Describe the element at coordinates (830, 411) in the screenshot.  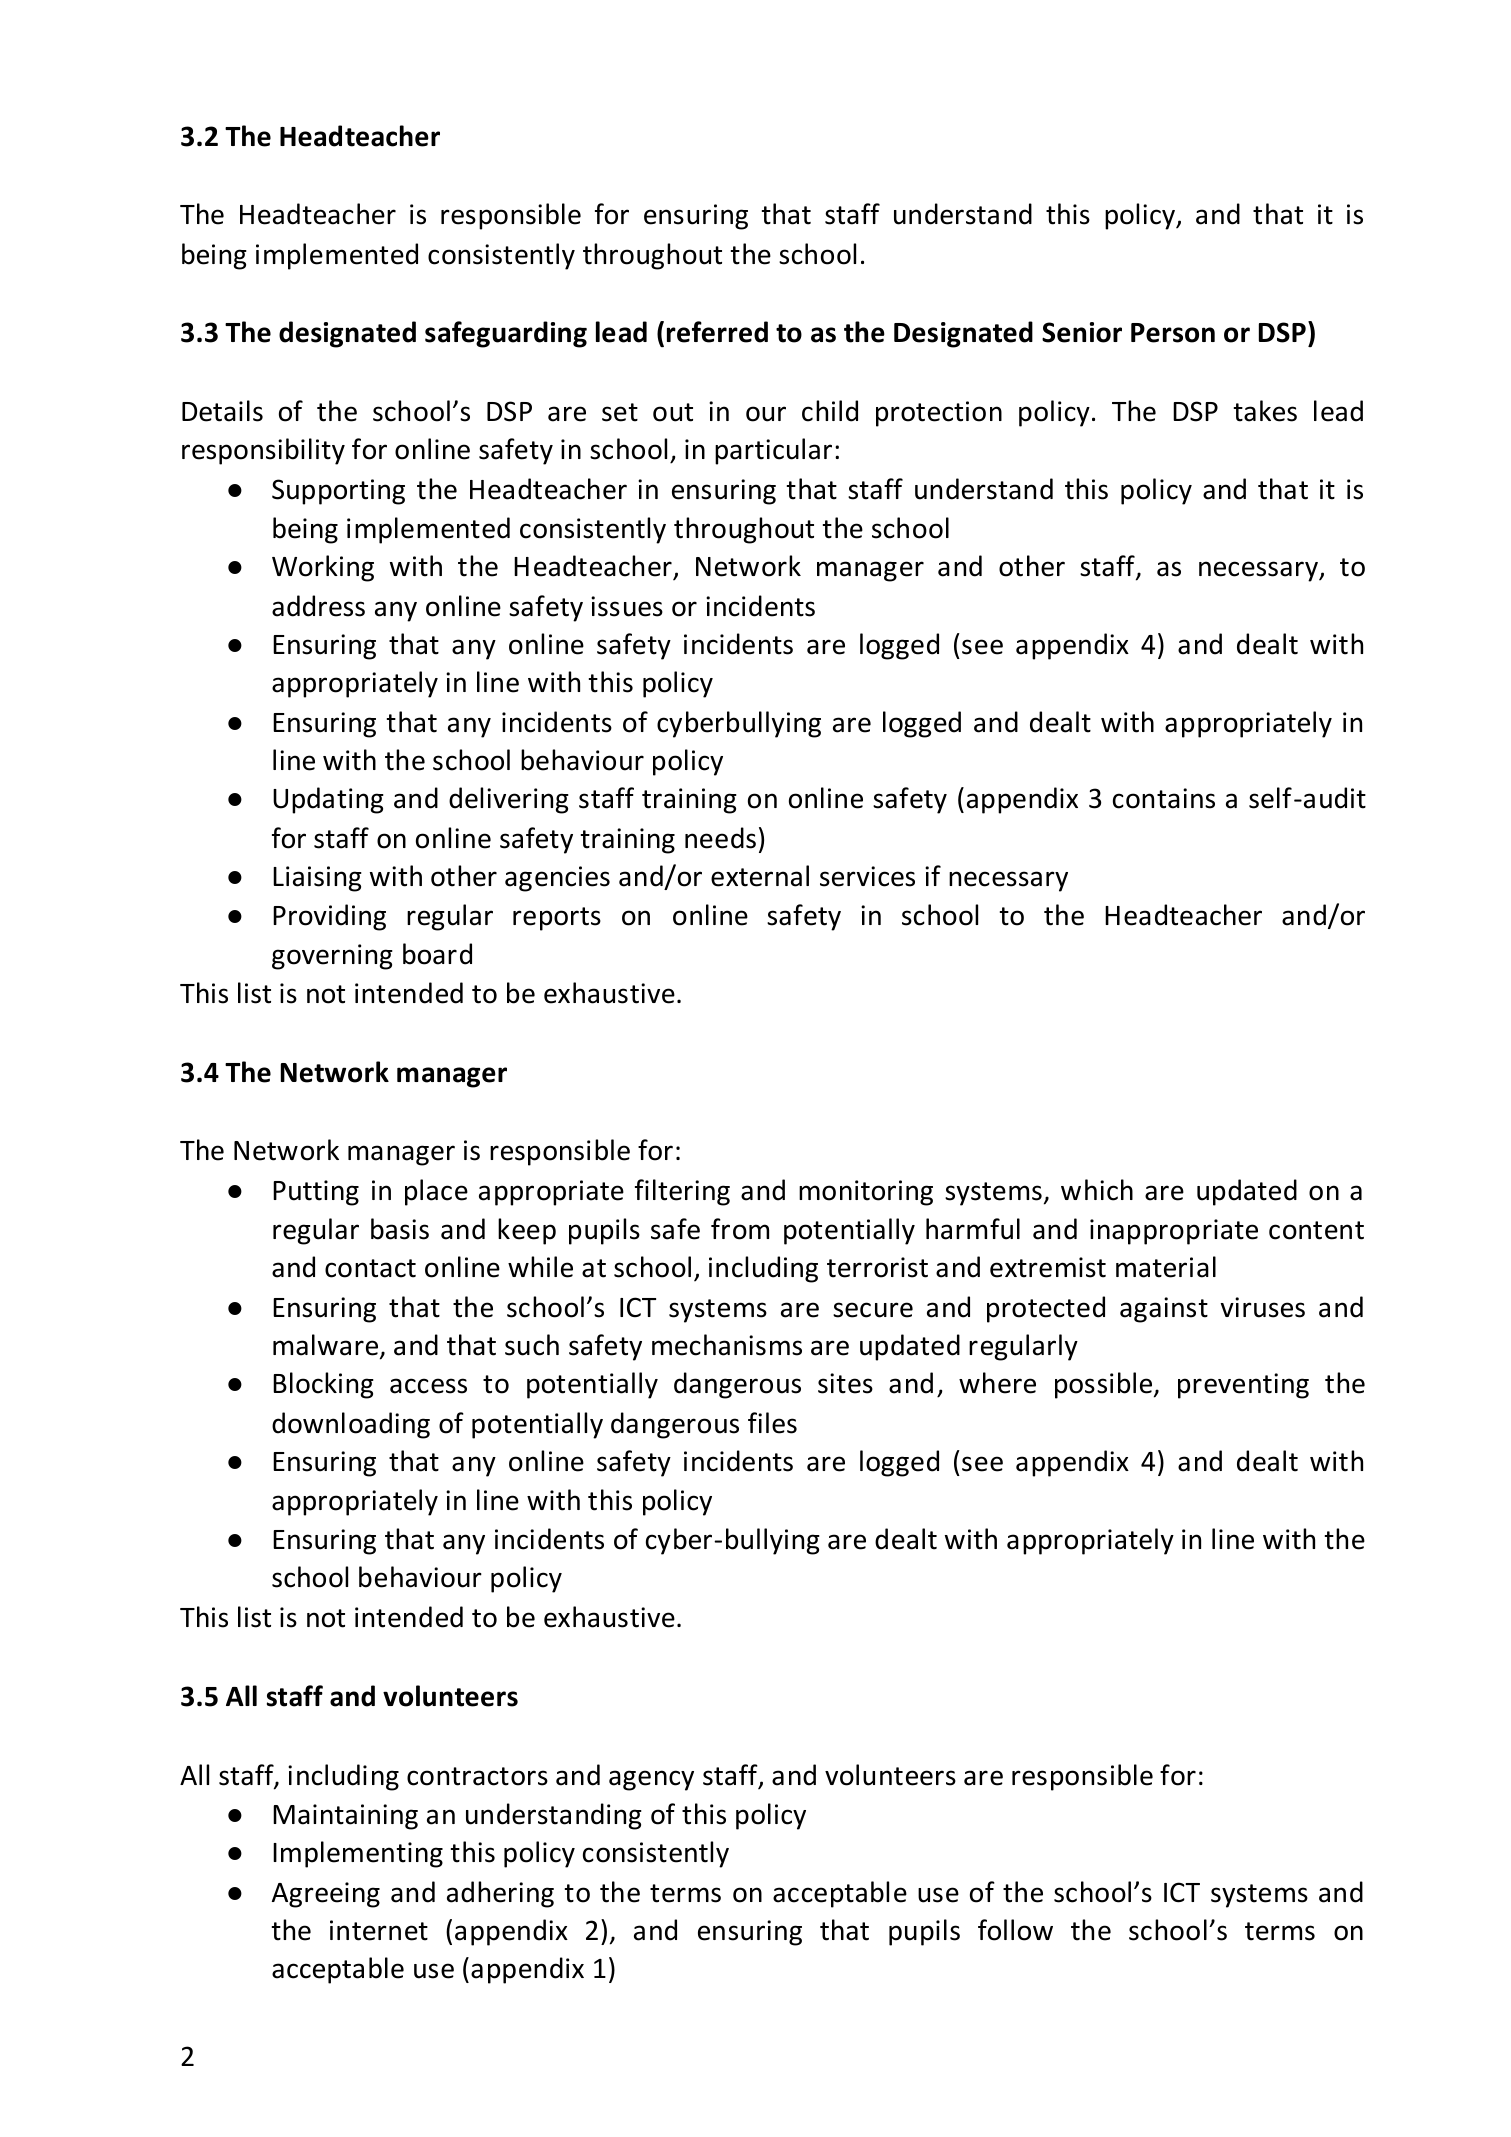
I see `child` at that location.
